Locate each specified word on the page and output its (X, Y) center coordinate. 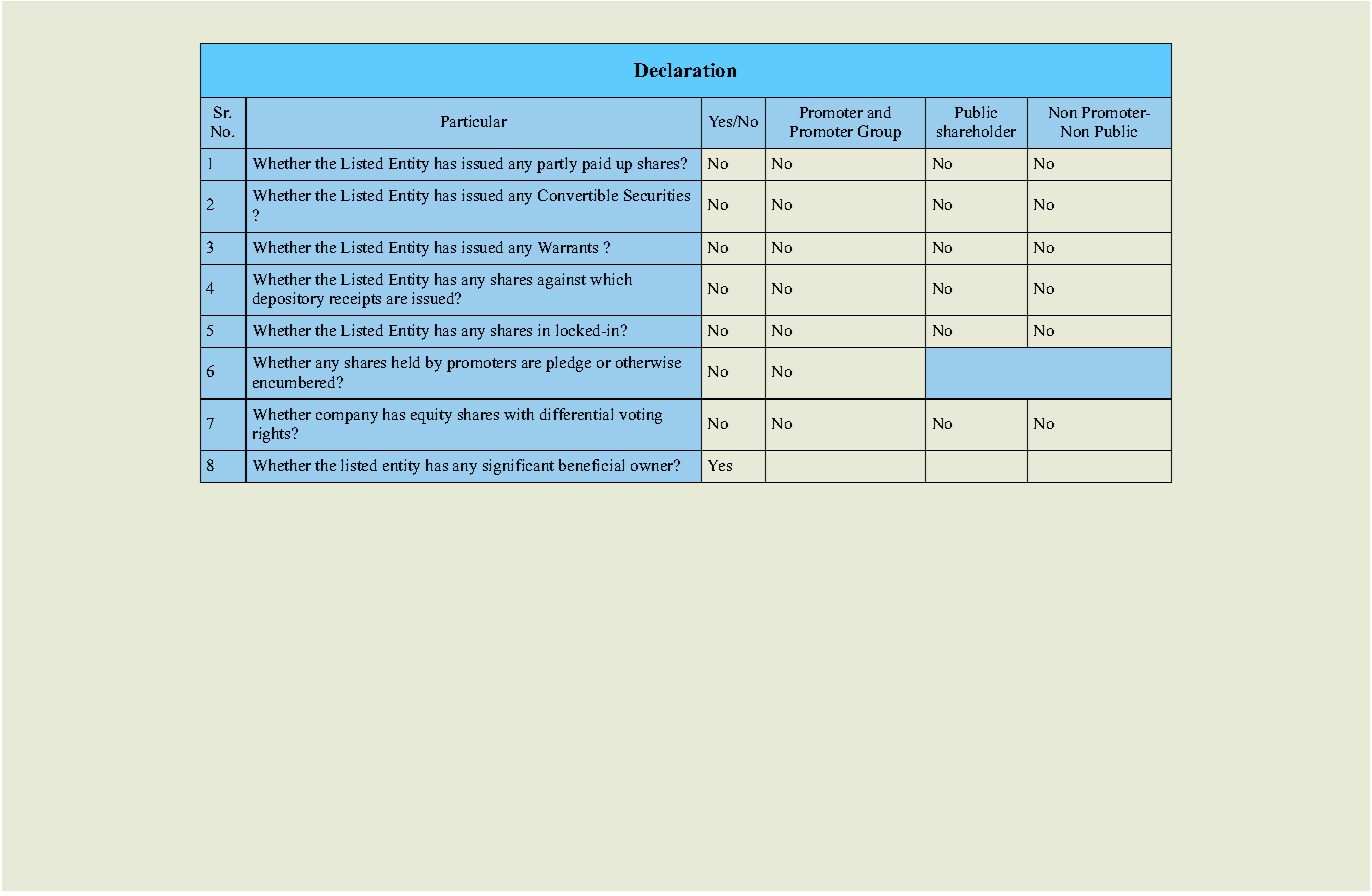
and (879, 112)
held (406, 362)
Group (879, 133)
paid (596, 165)
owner (653, 466)
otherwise (648, 362)
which (611, 279)
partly (557, 165)
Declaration (685, 70)
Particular (474, 121)
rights (273, 435)
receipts (355, 300)
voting (640, 416)
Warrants (568, 247)
